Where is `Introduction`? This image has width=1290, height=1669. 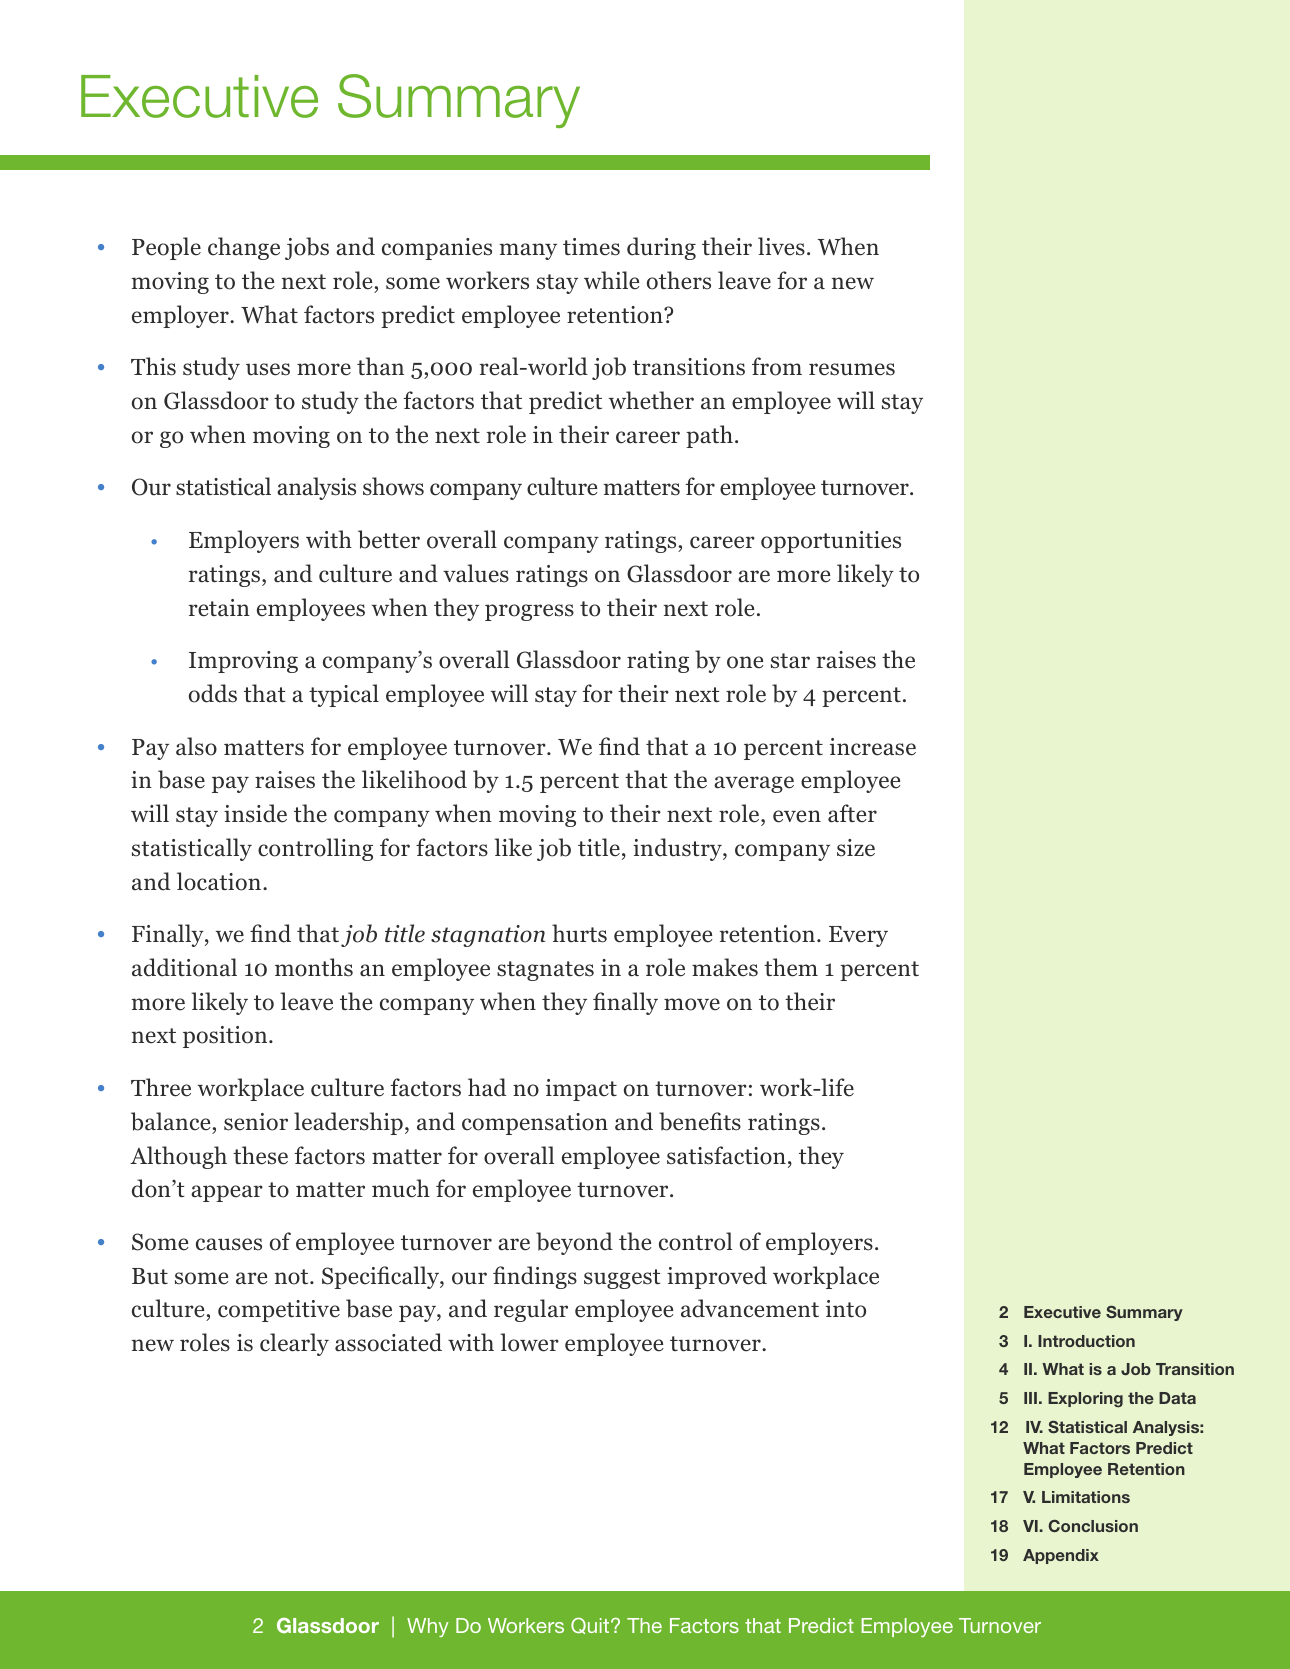 Introduction is located at coordinates (1086, 1341).
